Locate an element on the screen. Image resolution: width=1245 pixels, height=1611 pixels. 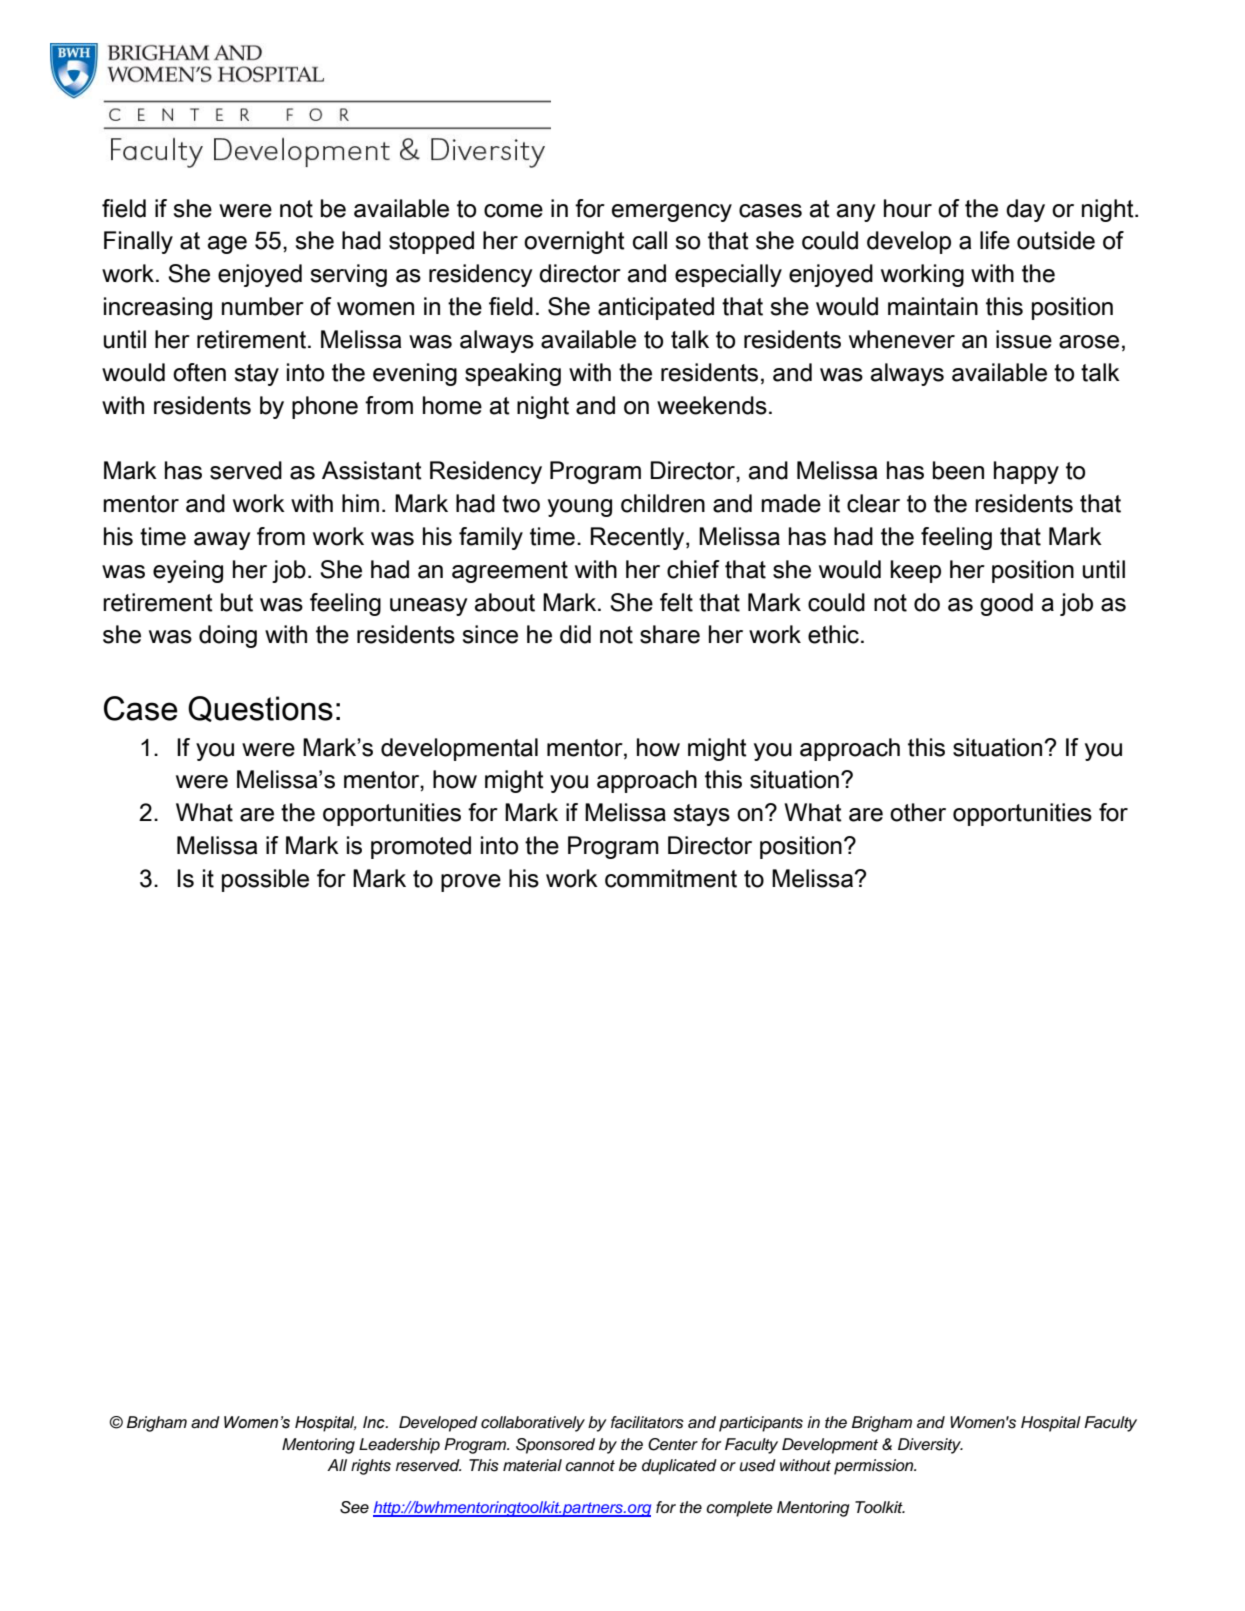
prove is located at coordinates (471, 883).
